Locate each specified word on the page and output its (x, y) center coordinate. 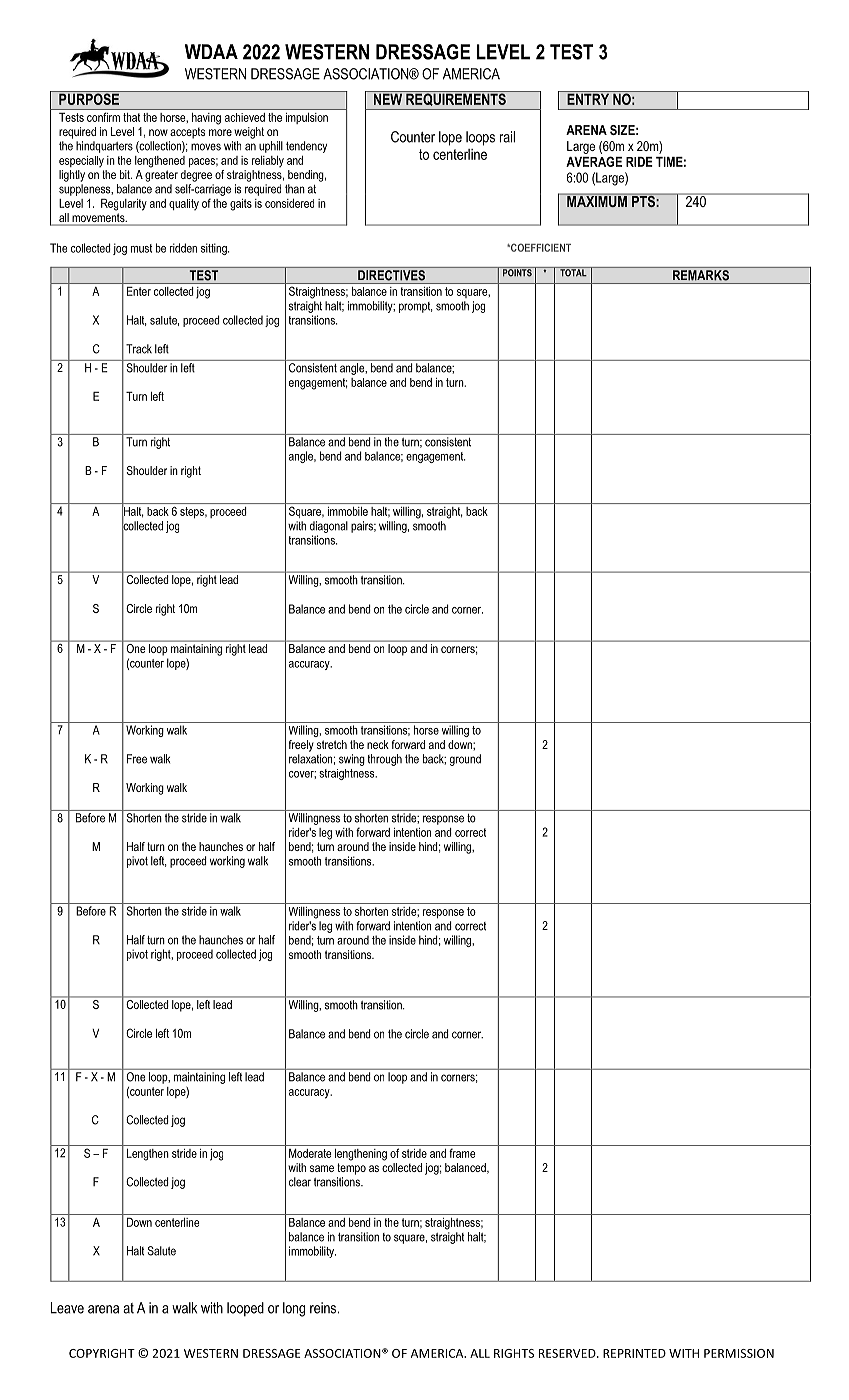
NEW (388, 98)
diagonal (329, 527)
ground (465, 760)
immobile (348, 511)
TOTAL (573, 272)
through (385, 760)
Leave (67, 1308)
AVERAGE (594, 161)
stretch (332, 744)
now (158, 132)
